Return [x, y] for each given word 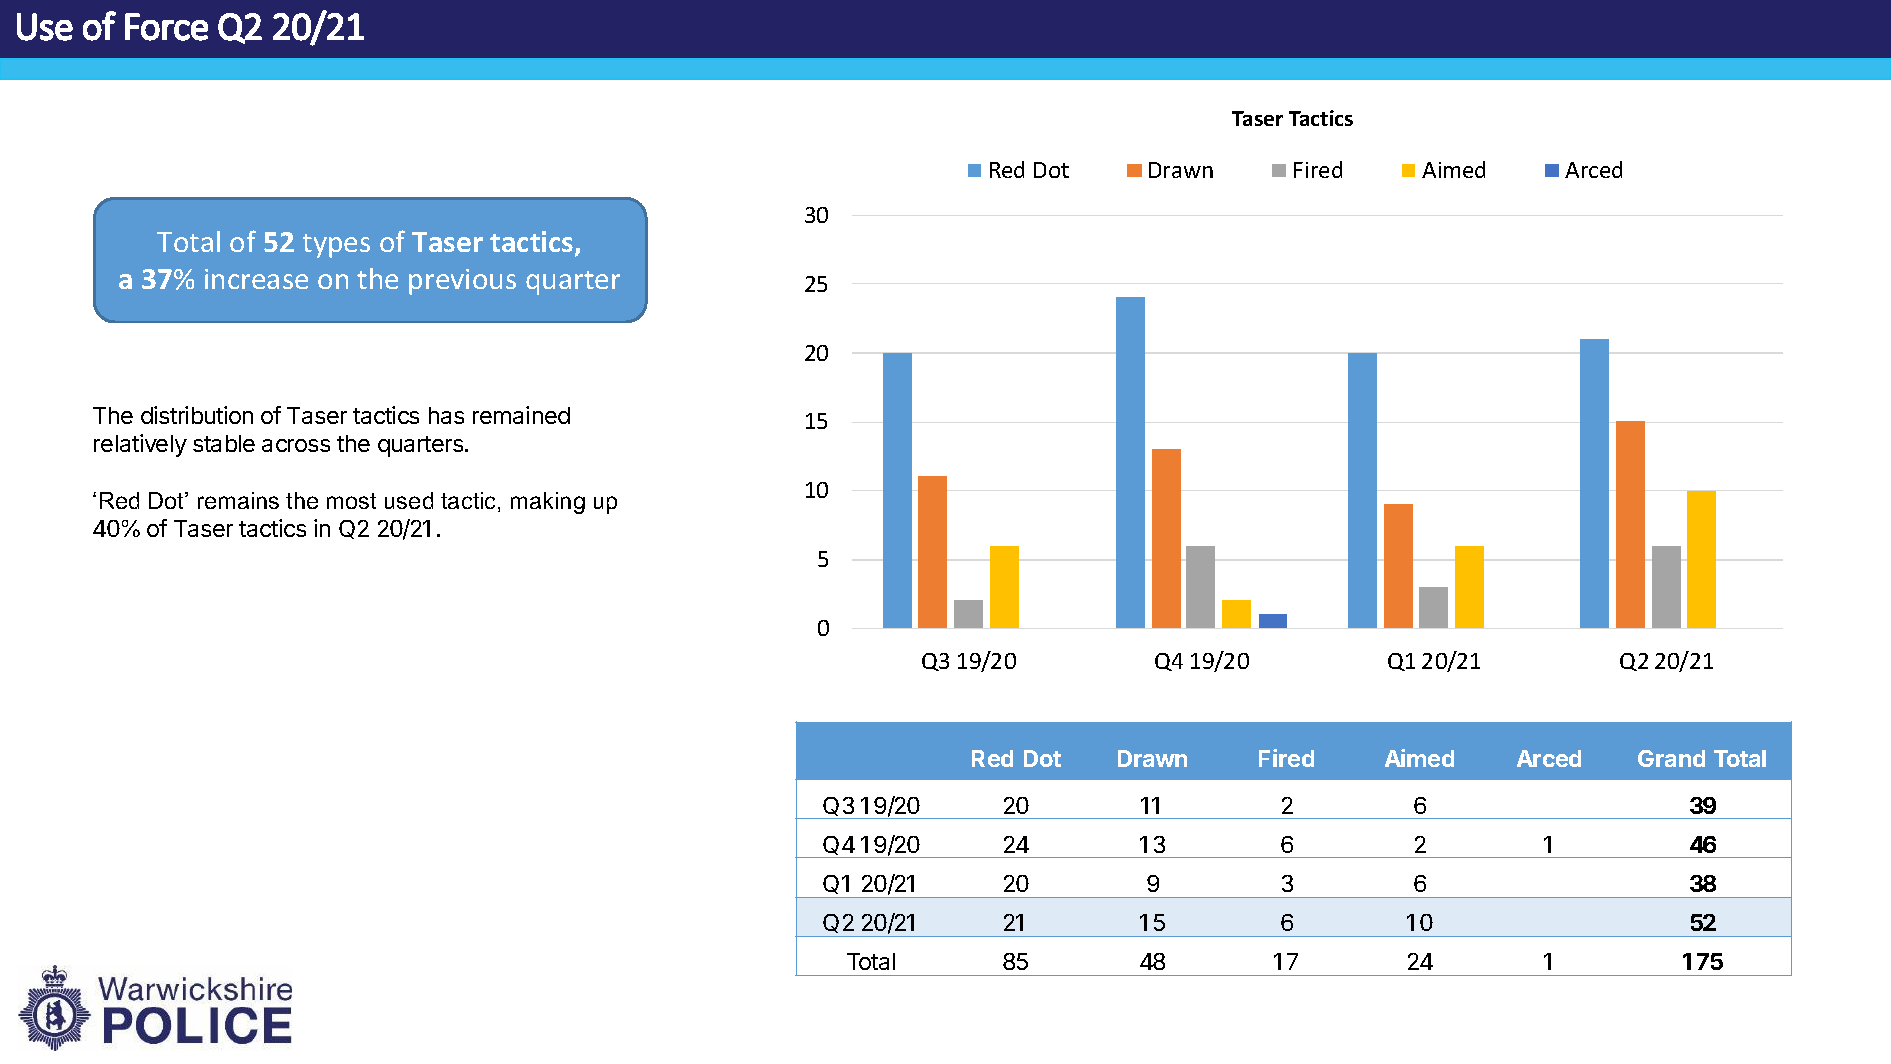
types [336, 246]
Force [166, 27]
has [446, 415]
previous [462, 282]
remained [521, 415]
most [351, 501]
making [548, 503]
